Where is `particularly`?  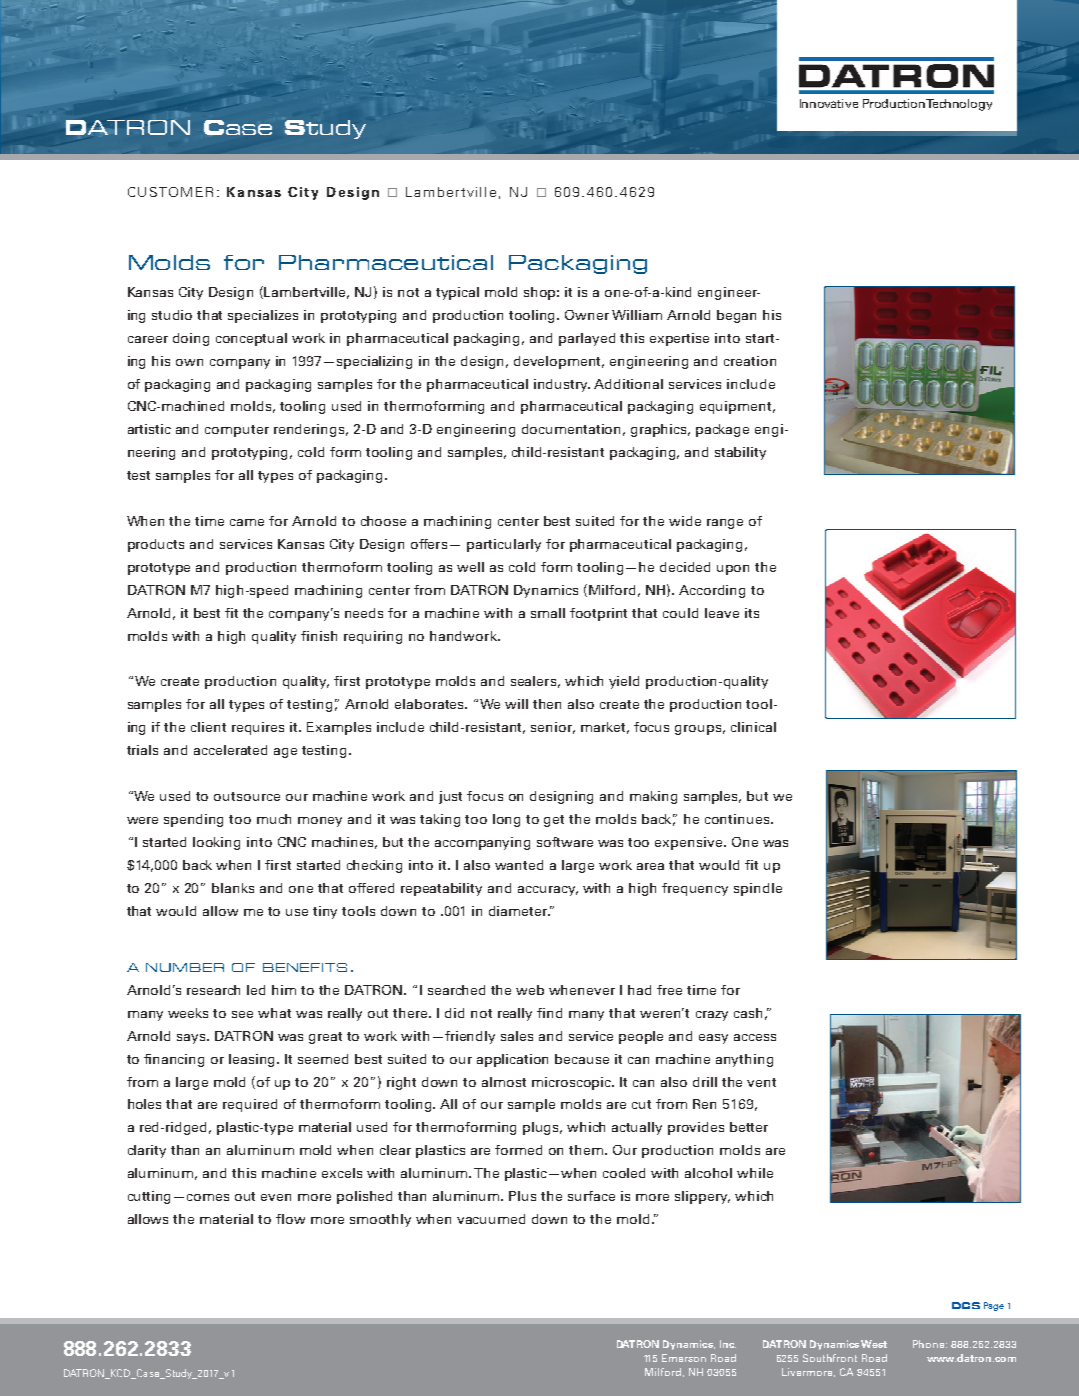
particularly is located at coordinates (504, 545).
